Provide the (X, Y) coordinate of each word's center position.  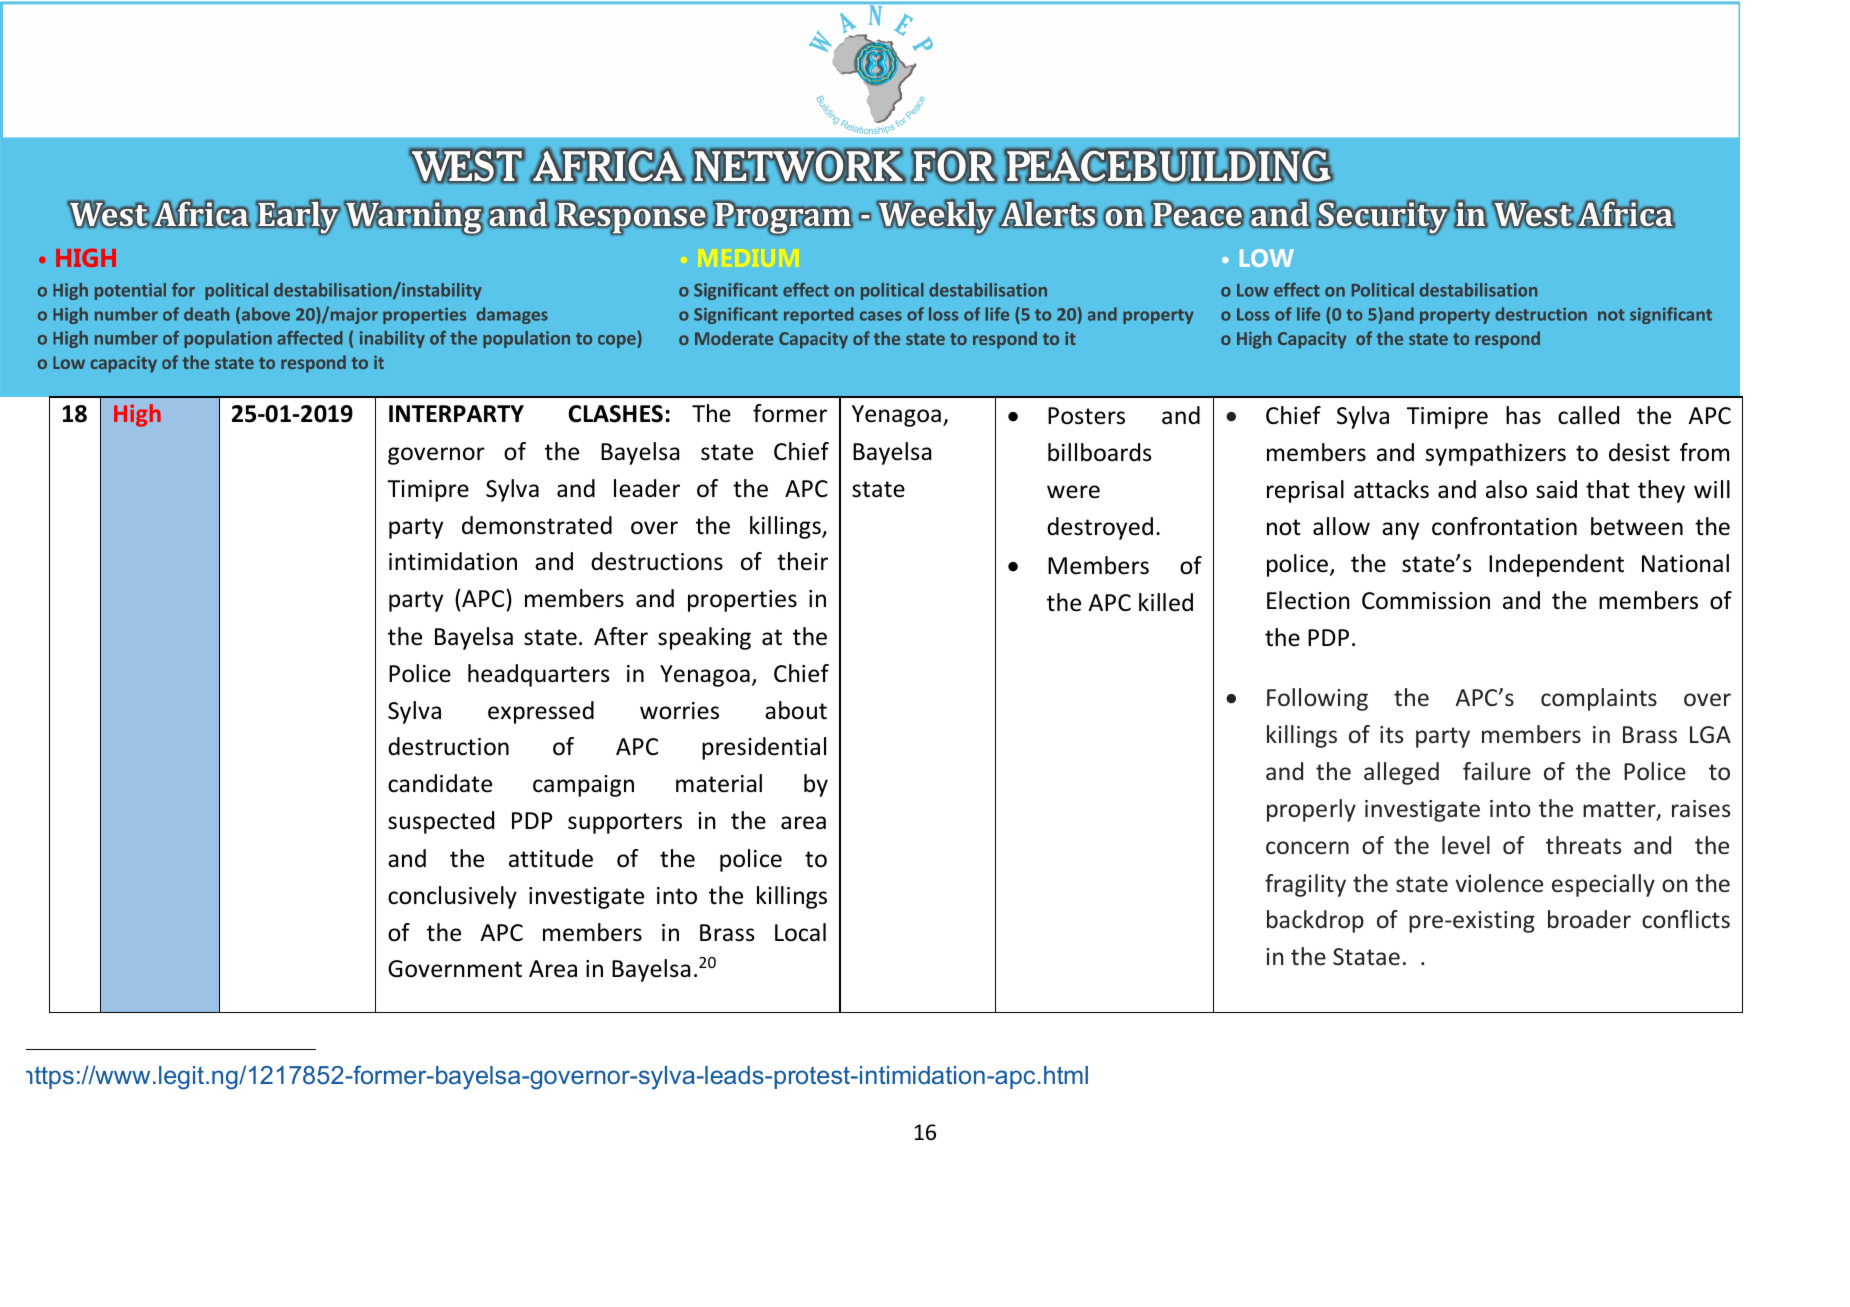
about (796, 710)
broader (1589, 919)
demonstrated (537, 525)
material (719, 783)
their (802, 561)
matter (1620, 810)
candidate (440, 783)
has (1523, 415)
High (137, 415)
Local (800, 932)
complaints (1599, 699)
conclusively (452, 897)
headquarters (539, 675)
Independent (1556, 565)
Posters (1086, 416)
